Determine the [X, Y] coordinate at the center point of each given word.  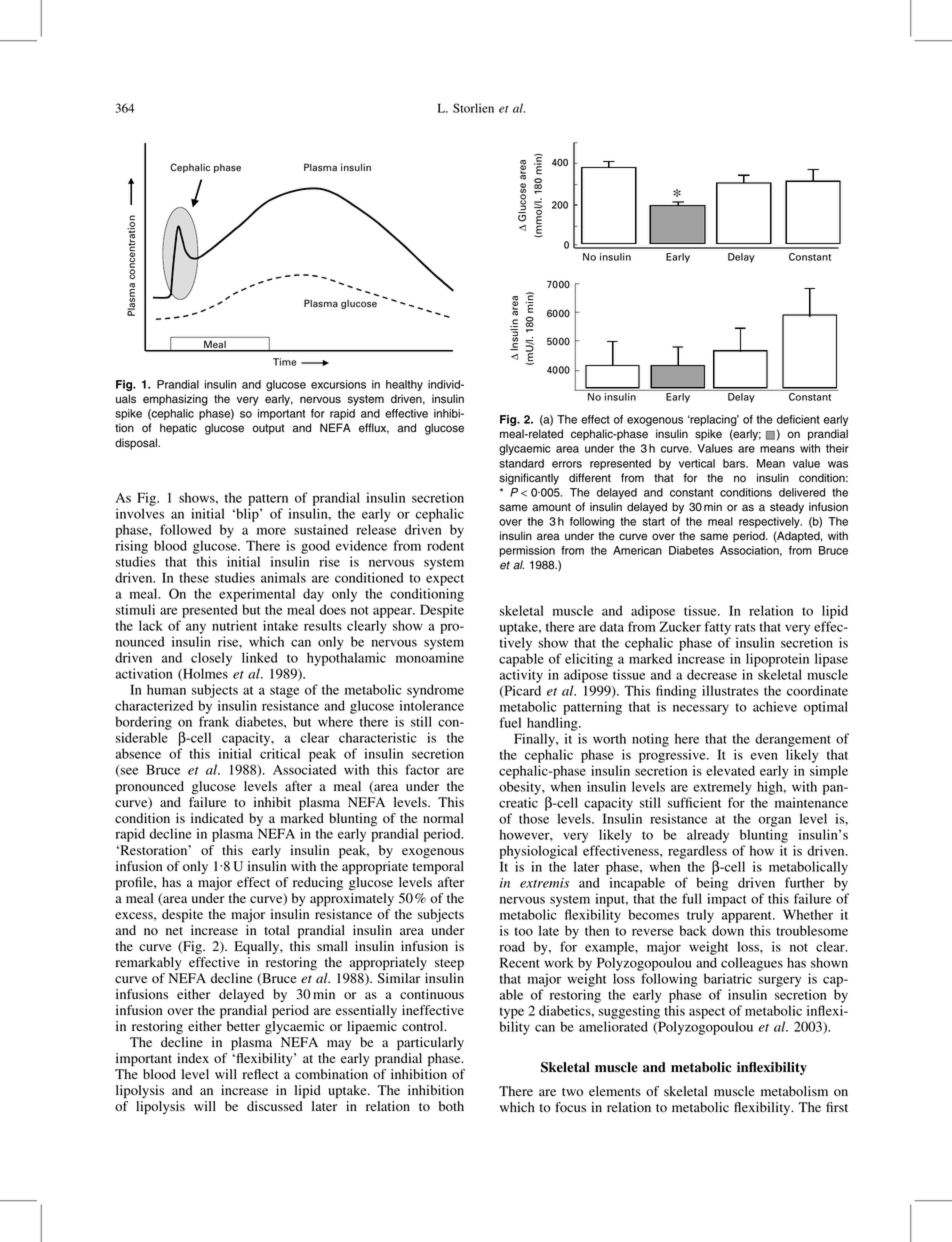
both [451, 1106]
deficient [798, 419]
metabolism [794, 1091]
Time [284, 362]
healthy [404, 385]
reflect [261, 1074]
